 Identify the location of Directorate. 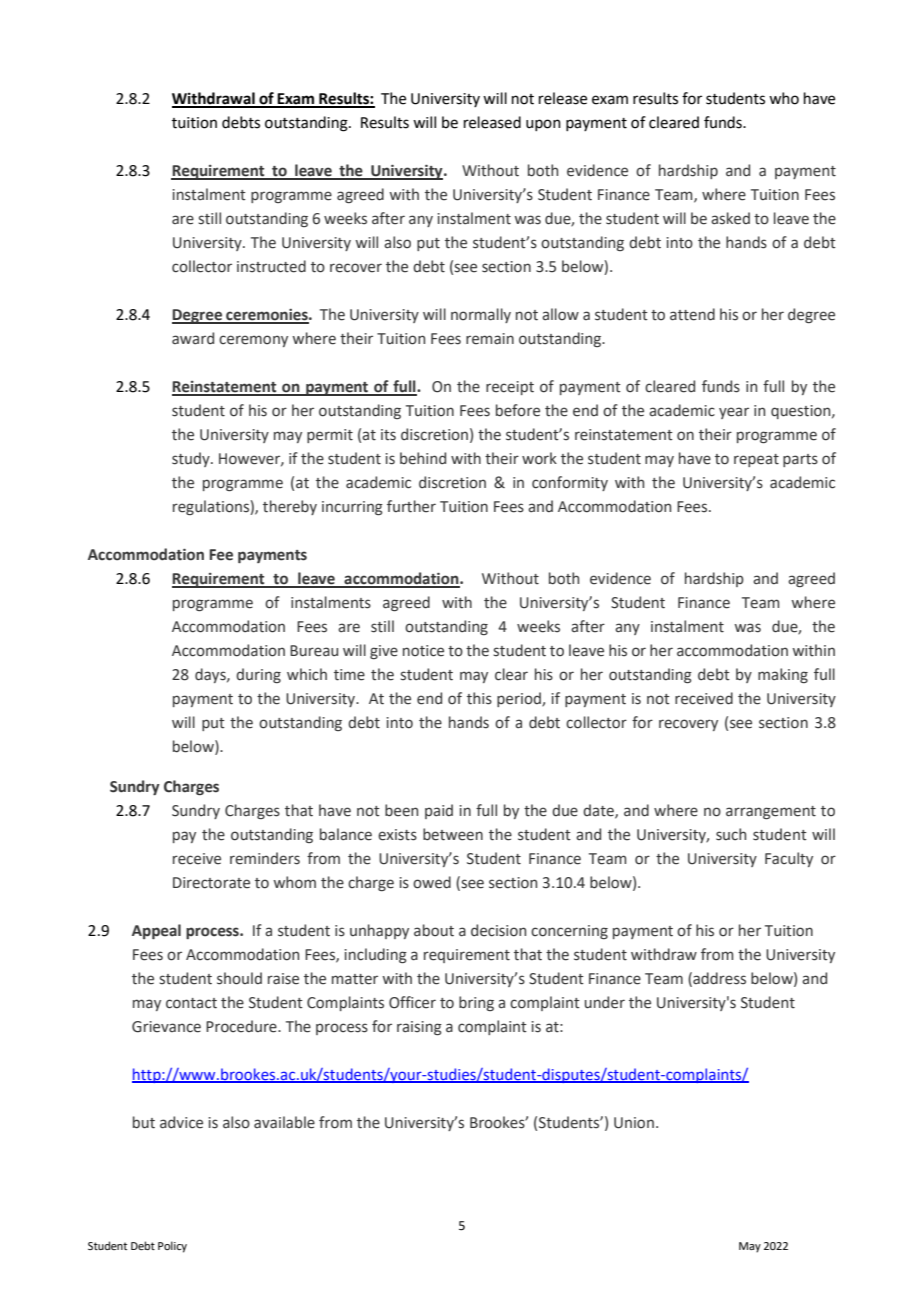
(211, 883).
